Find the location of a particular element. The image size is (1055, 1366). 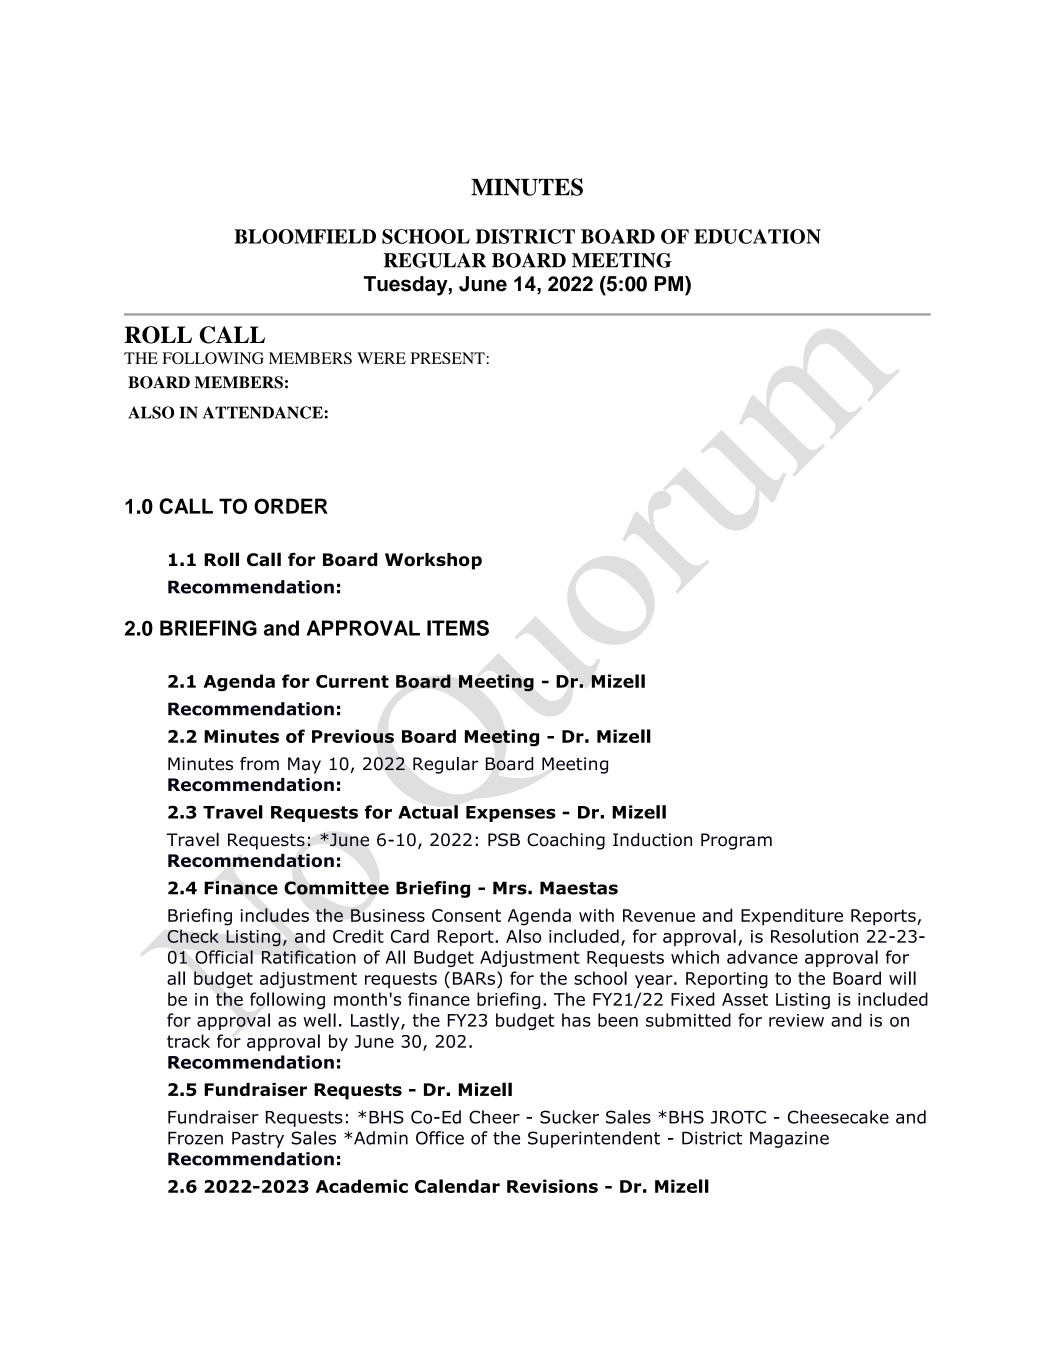

Program is located at coordinates (736, 841).
